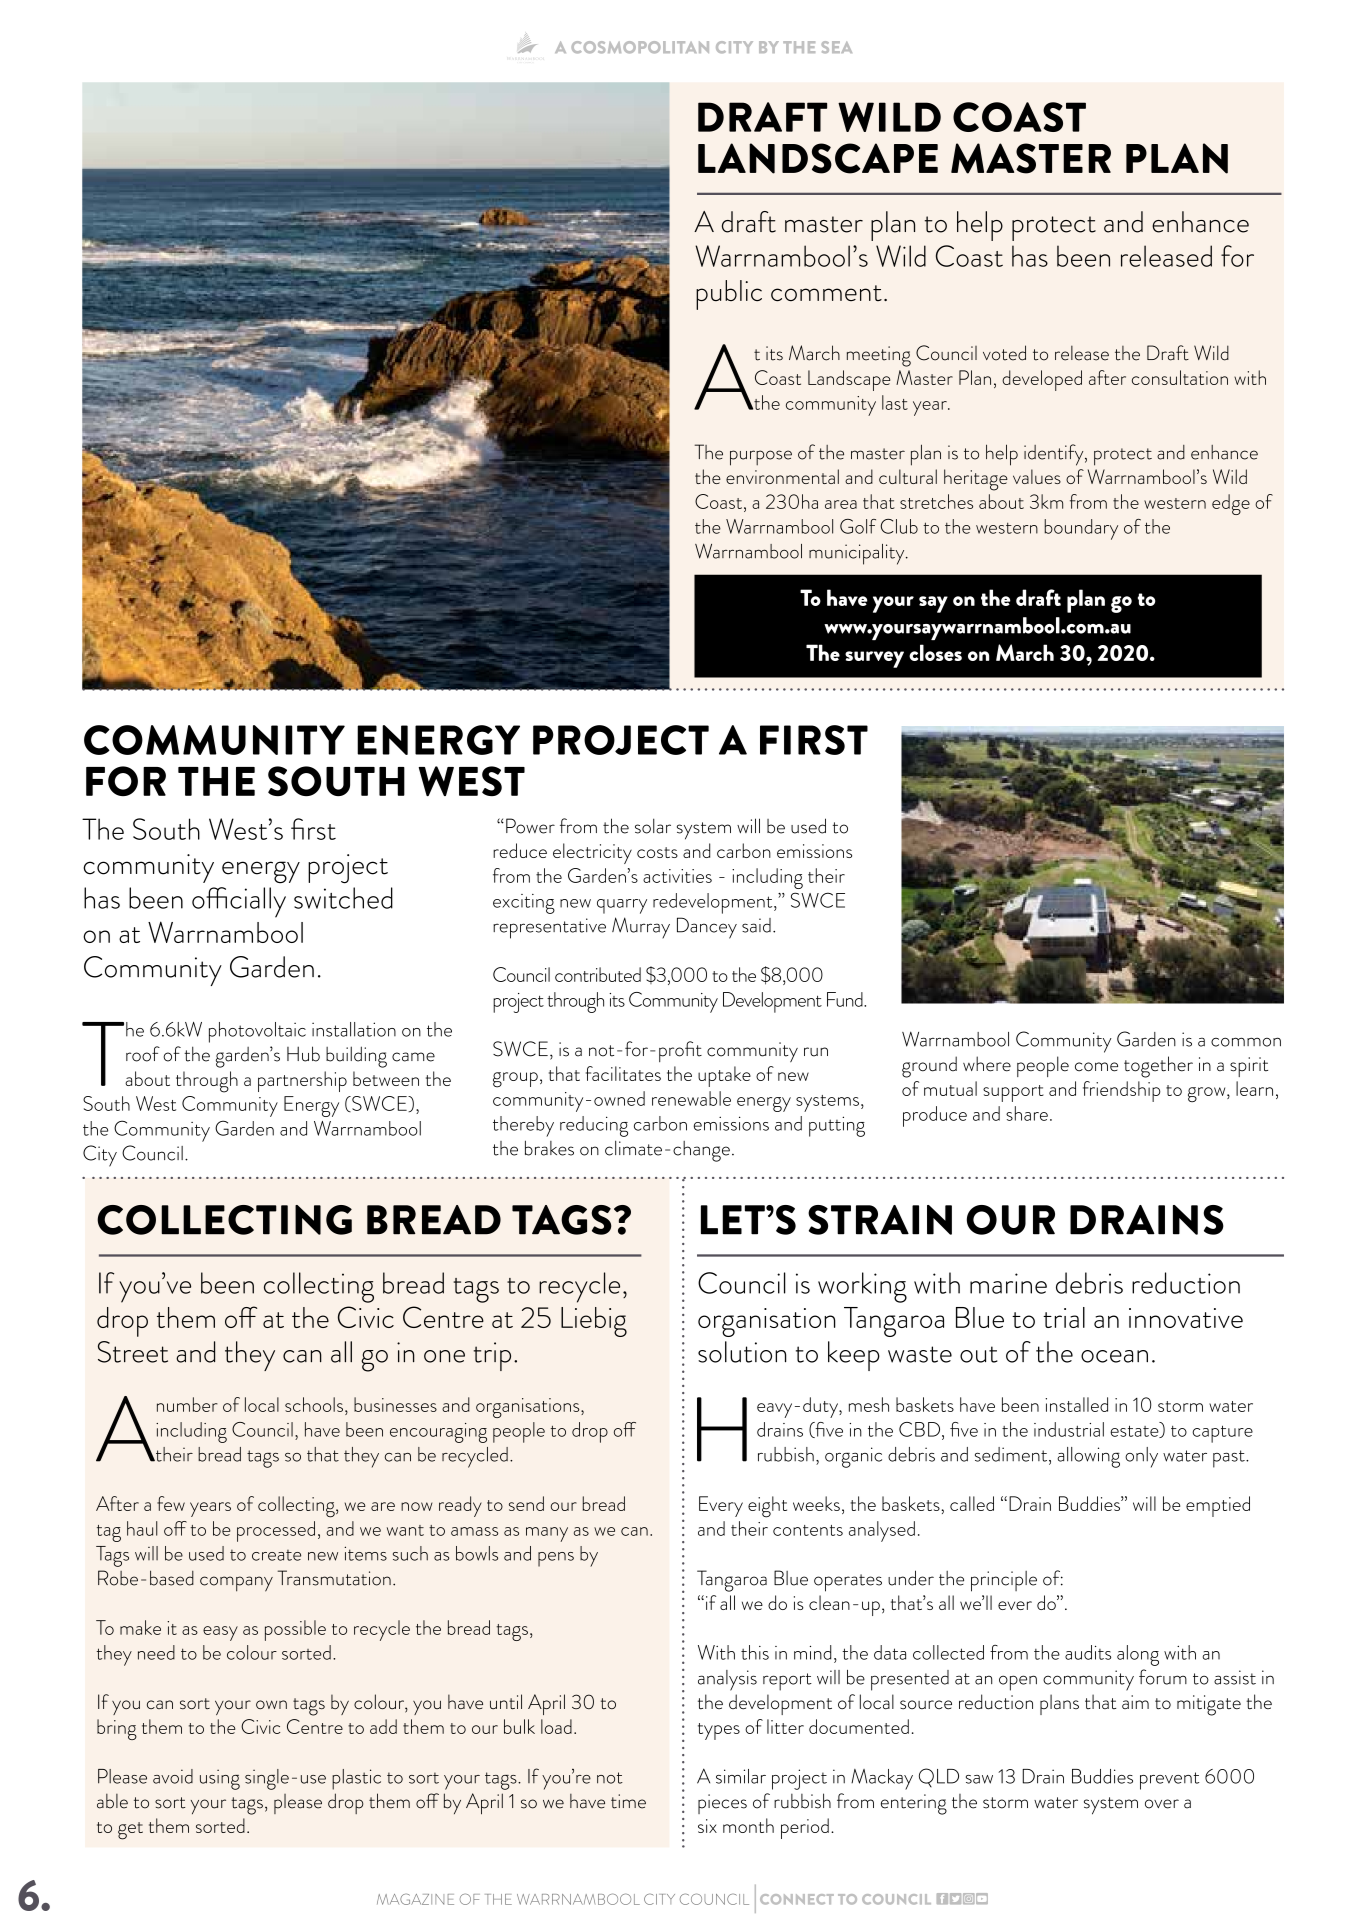 The height and width of the document is (1931, 1366). What do you see at coordinates (276, 1531) in the document?
I see `processed` at bounding box center [276, 1531].
